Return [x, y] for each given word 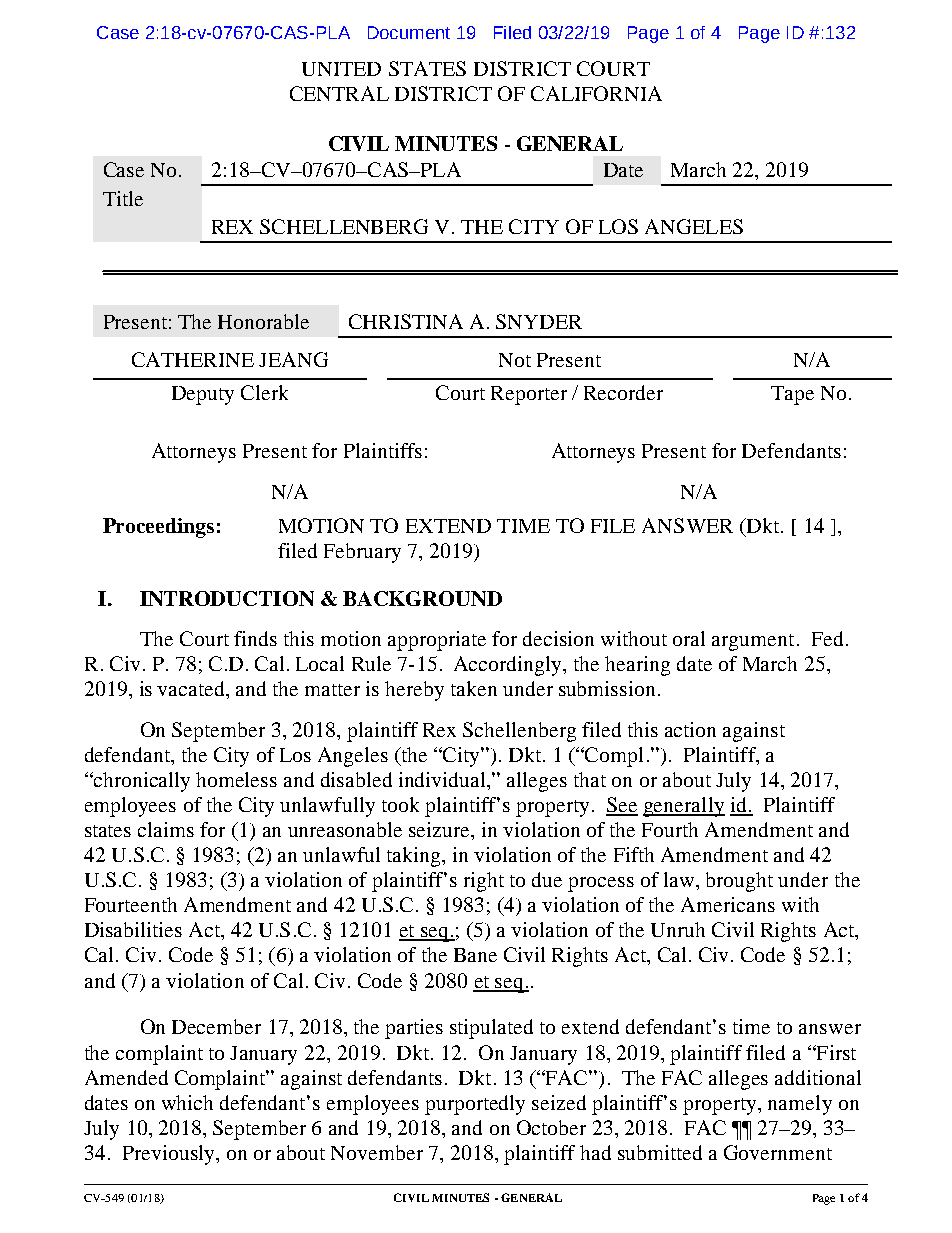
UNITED [341, 69]
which [187, 1102]
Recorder [623, 392]
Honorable [263, 321]
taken [474, 688]
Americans [728, 904]
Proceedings [158, 528]
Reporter [529, 395]
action [690, 729]
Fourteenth [131, 904]
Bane [475, 955]
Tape [792, 395]
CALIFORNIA [596, 93]
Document [409, 32]
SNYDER [539, 321]
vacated [192, 688]
